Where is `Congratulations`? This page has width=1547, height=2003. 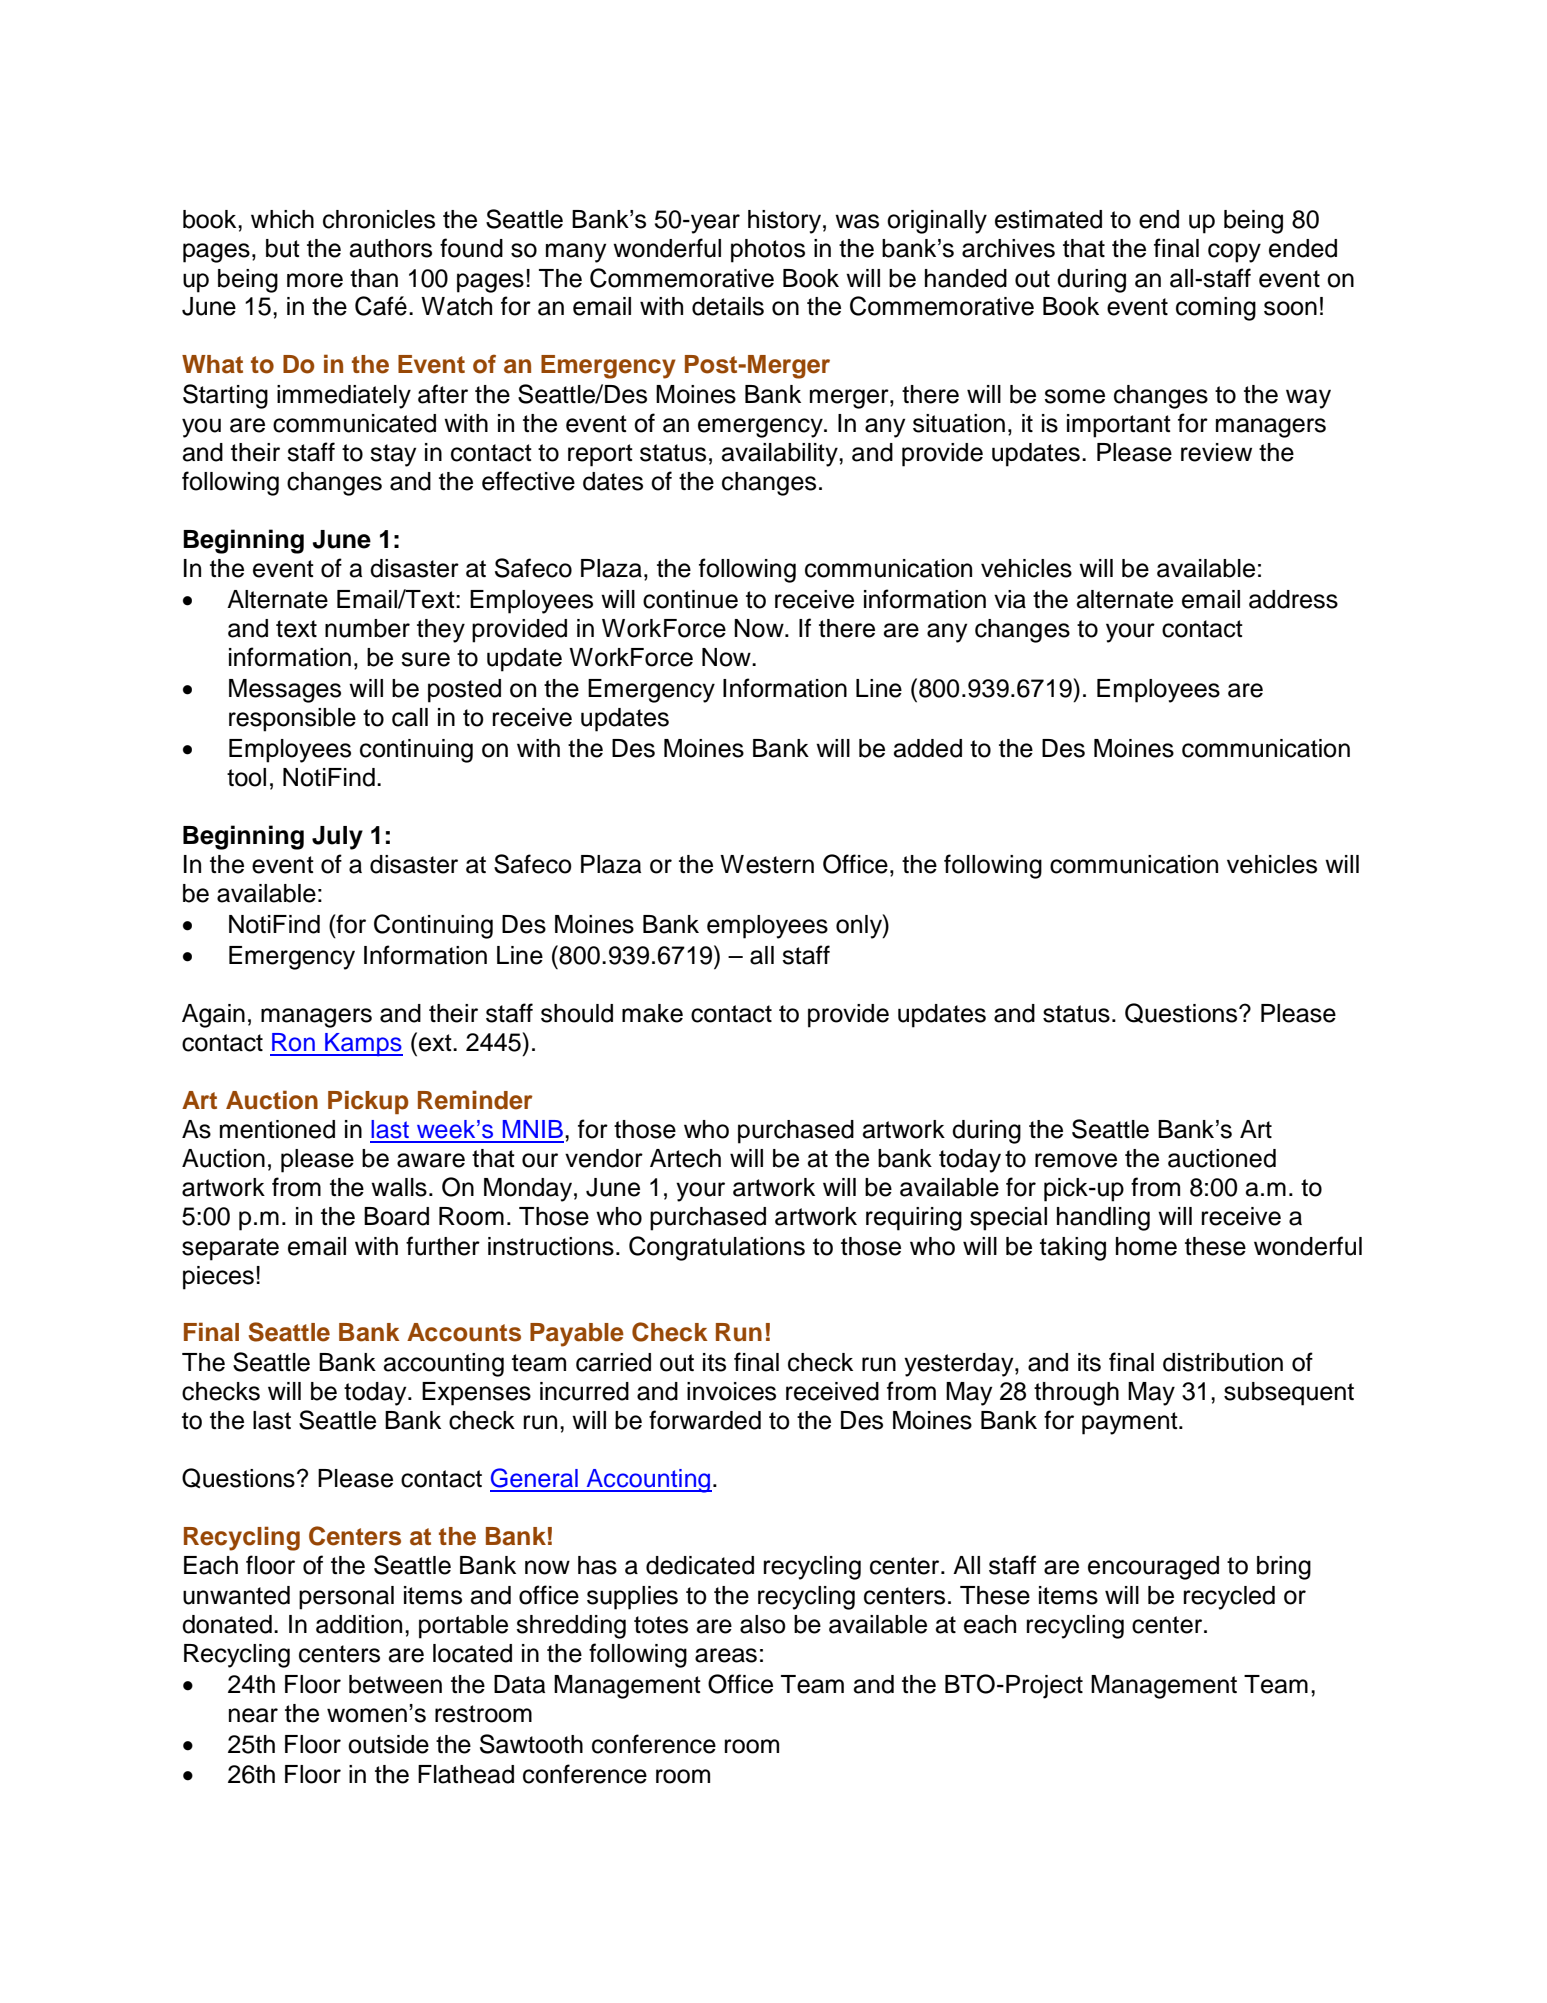 Congratulations is located at coordinates (717, 1248).
